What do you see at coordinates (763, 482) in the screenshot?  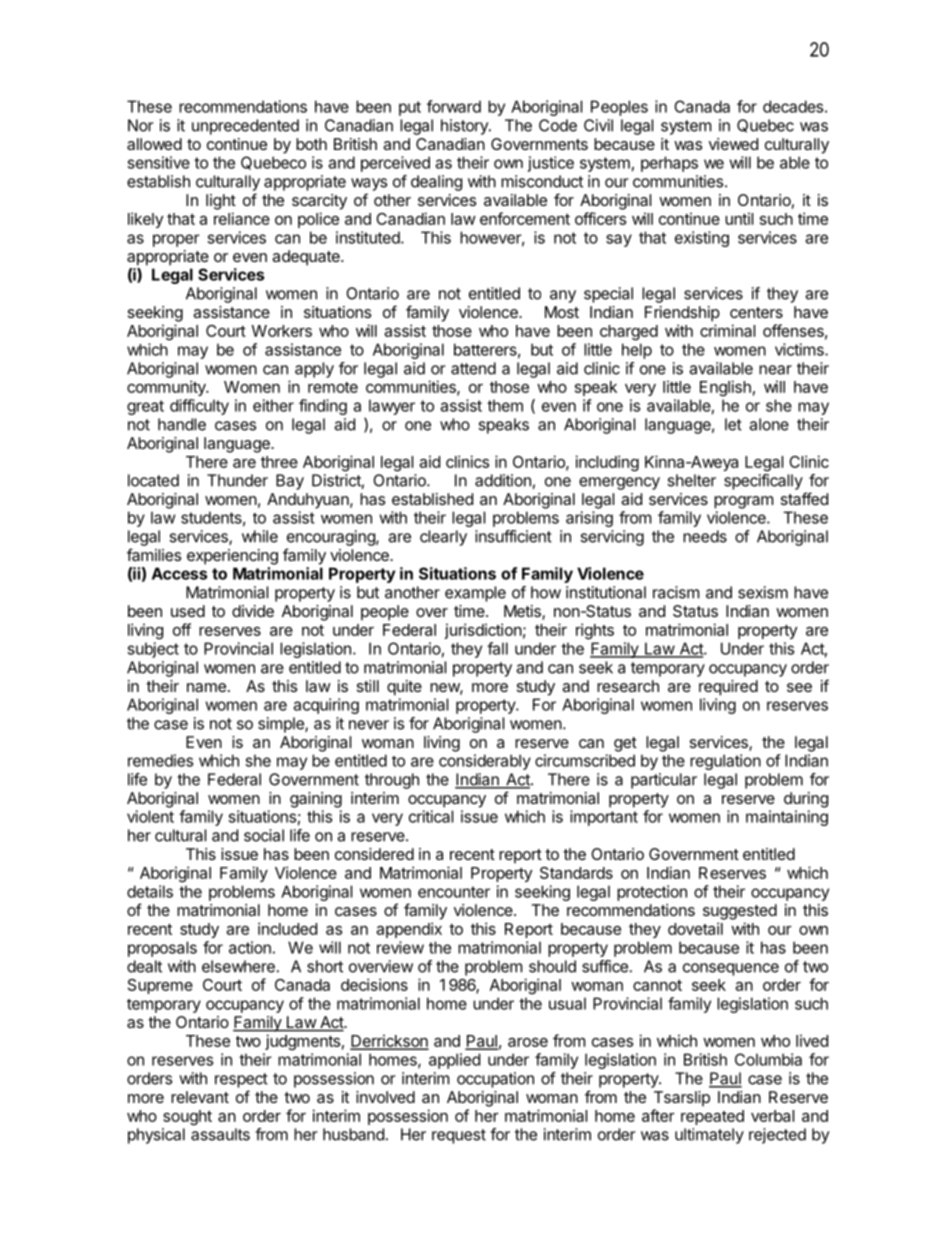 I see `specifically` at bounding box center [763, 482].
